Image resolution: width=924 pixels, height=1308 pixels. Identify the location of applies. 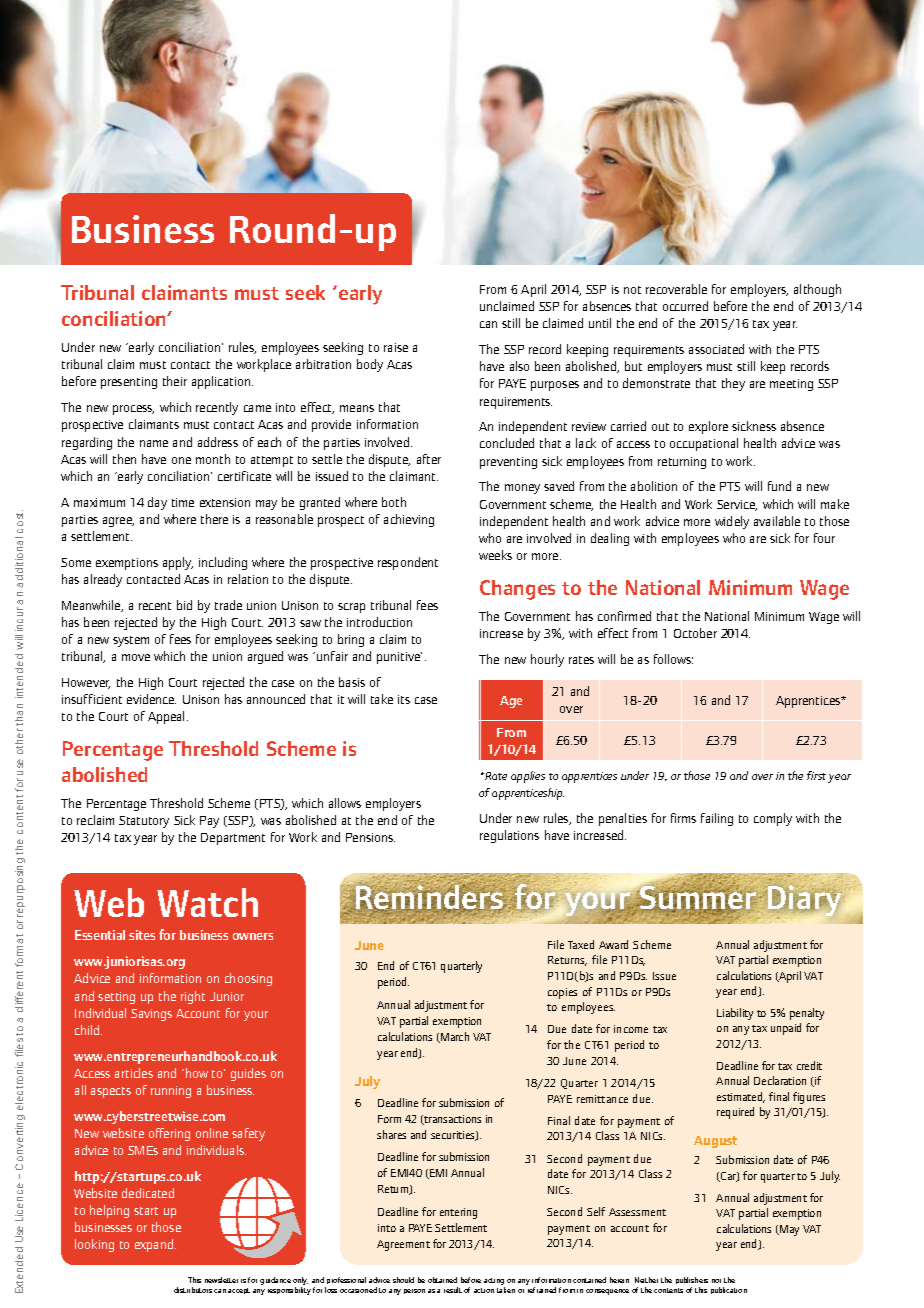
(528, 777).
